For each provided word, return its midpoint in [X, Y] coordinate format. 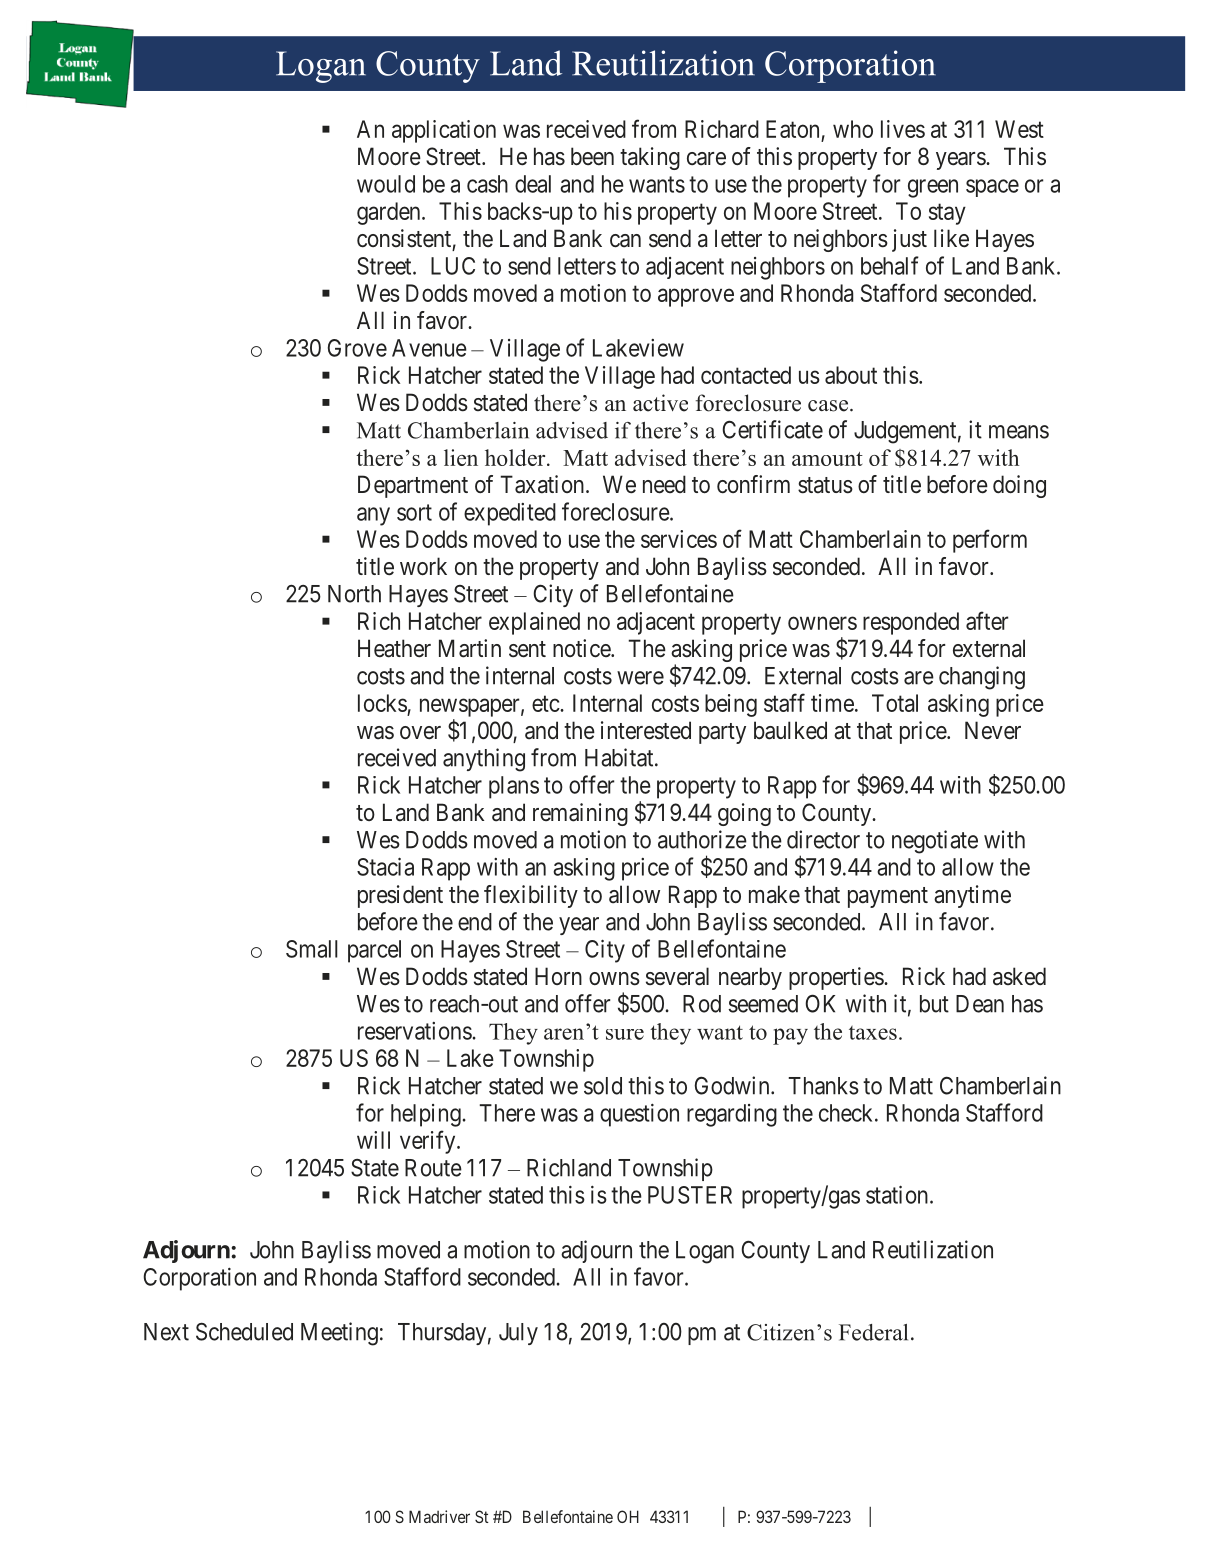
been [592, 156]
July [518, 1334]
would [386, 184]
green [933, 188]
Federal [873, 1332]
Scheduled [244, 1332]
